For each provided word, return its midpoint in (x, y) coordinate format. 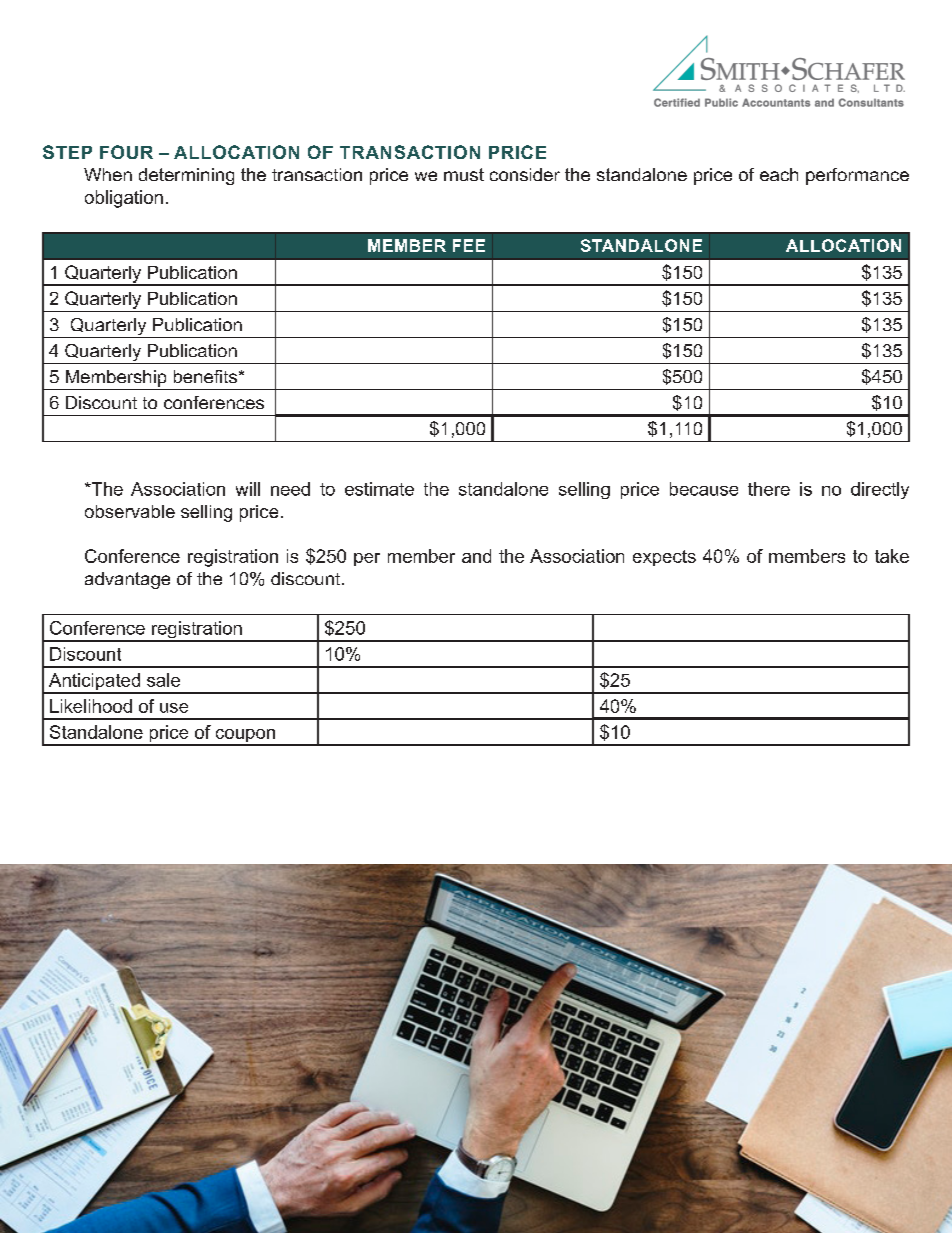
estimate (379, 489)
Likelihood (91, 706)
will (248, 489)
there (769, 489)
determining (186, 176)
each (779, 174)
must (464, 174)
